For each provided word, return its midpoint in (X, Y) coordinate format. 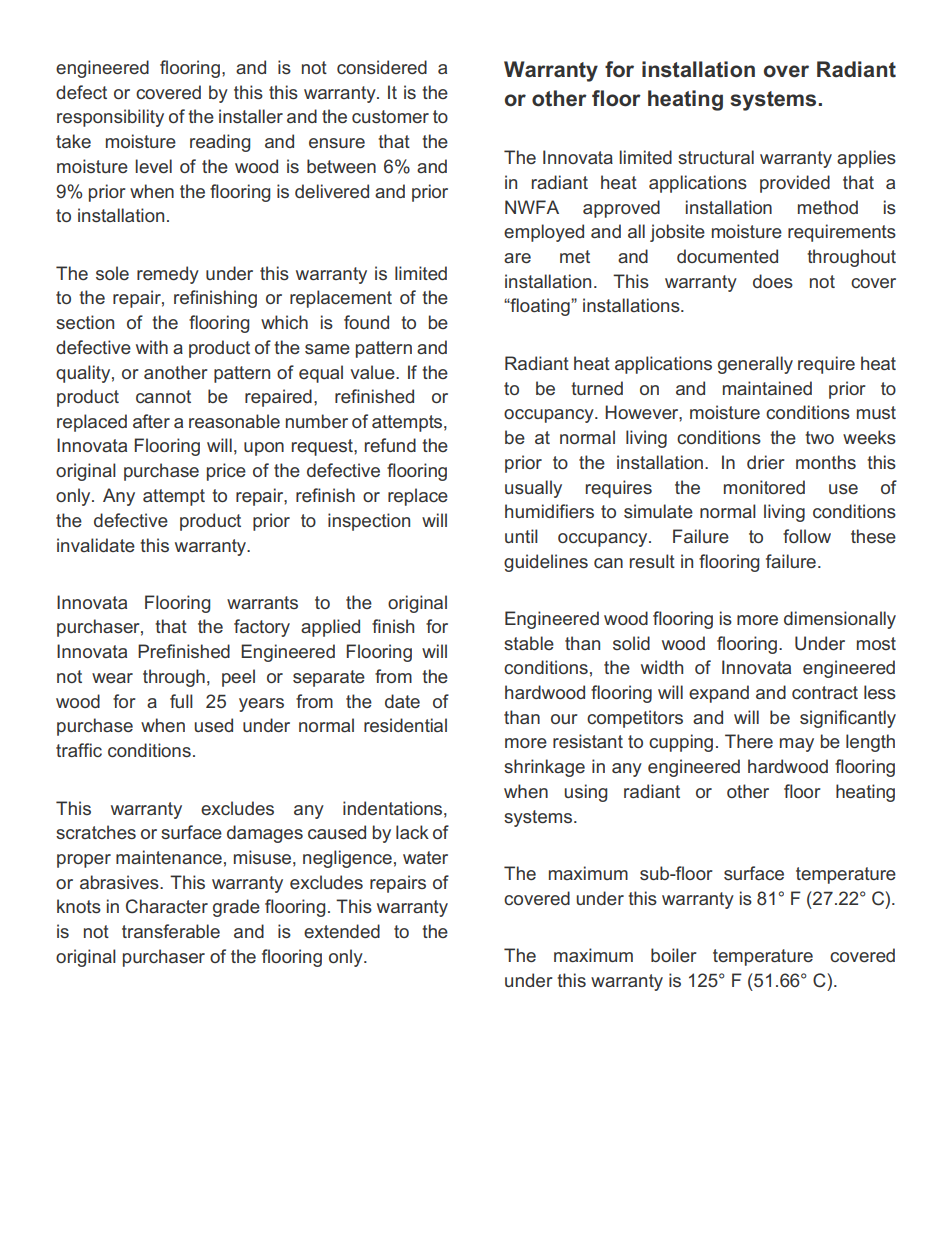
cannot (163, 396)
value (373, 372)
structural (716, 157)
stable (529, 643)
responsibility (110, 118)
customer (390, 116)
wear (112, 678)
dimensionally (840, 620)
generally (755, 365)
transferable (171, 931)
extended (342, 931)
